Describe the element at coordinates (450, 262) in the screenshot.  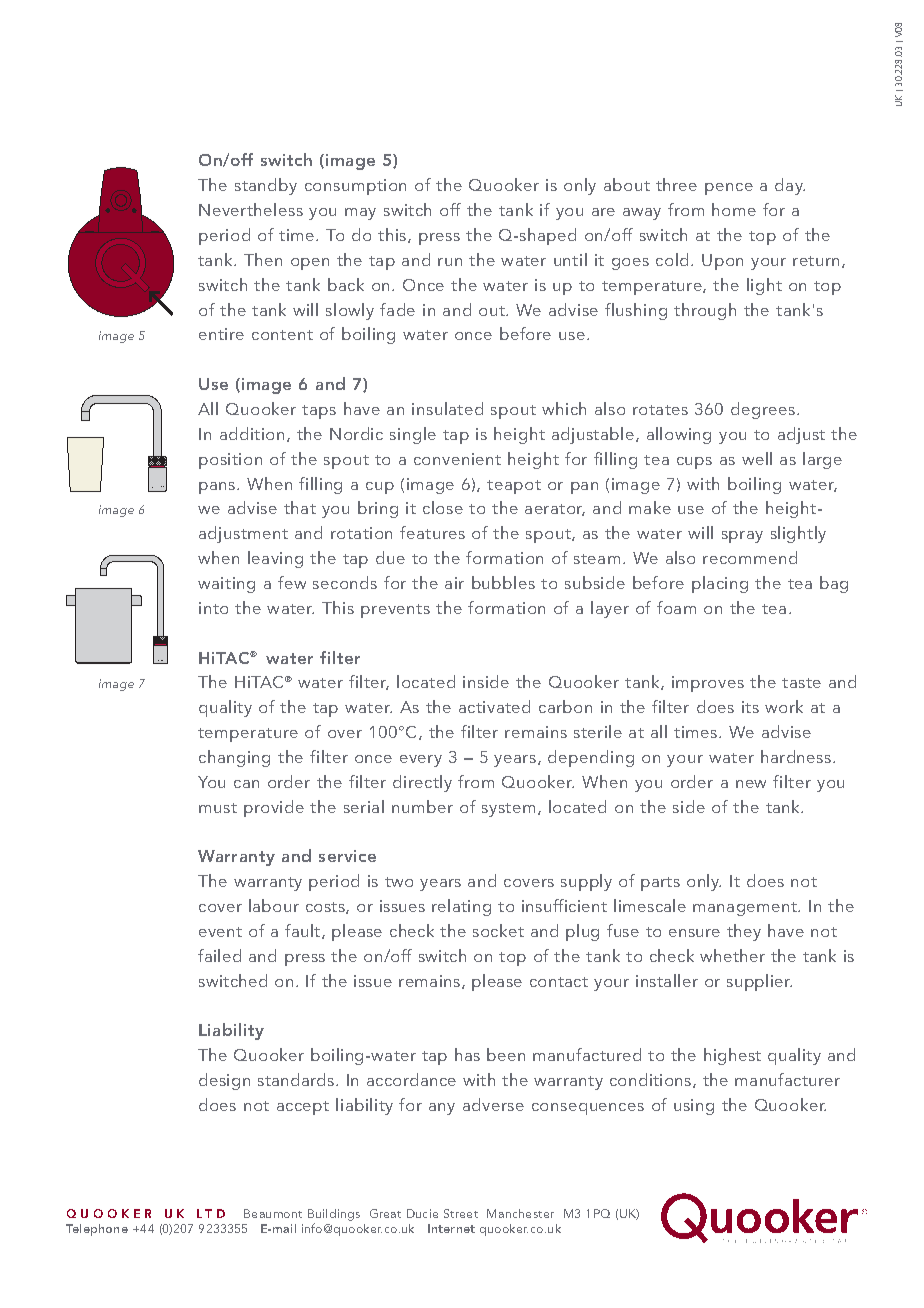
I see `run` at that location.
